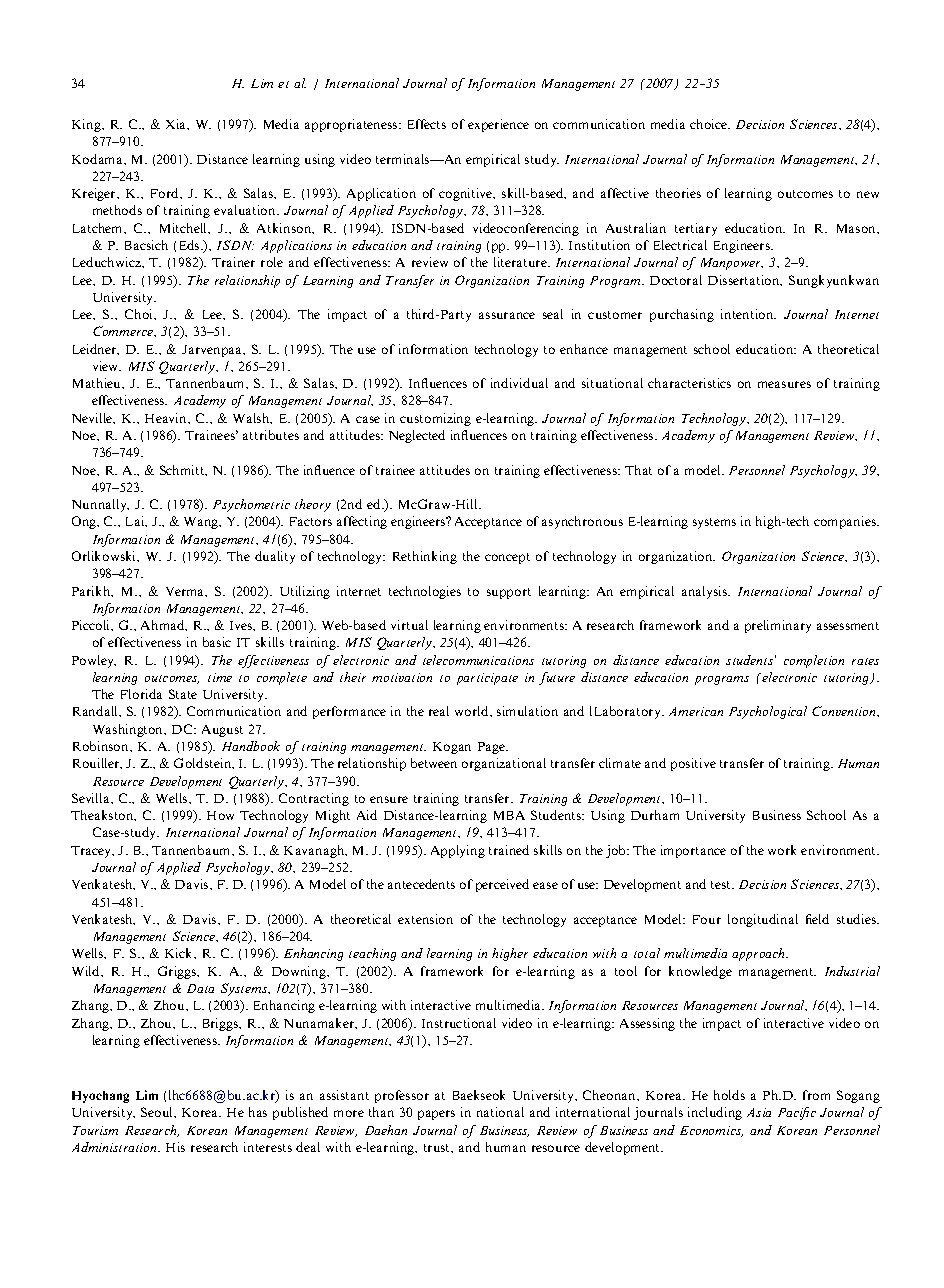  What do you see at coordinates (92, 852) in the screenshot?
I see `Tracey` at bounding box center [92, 852].
